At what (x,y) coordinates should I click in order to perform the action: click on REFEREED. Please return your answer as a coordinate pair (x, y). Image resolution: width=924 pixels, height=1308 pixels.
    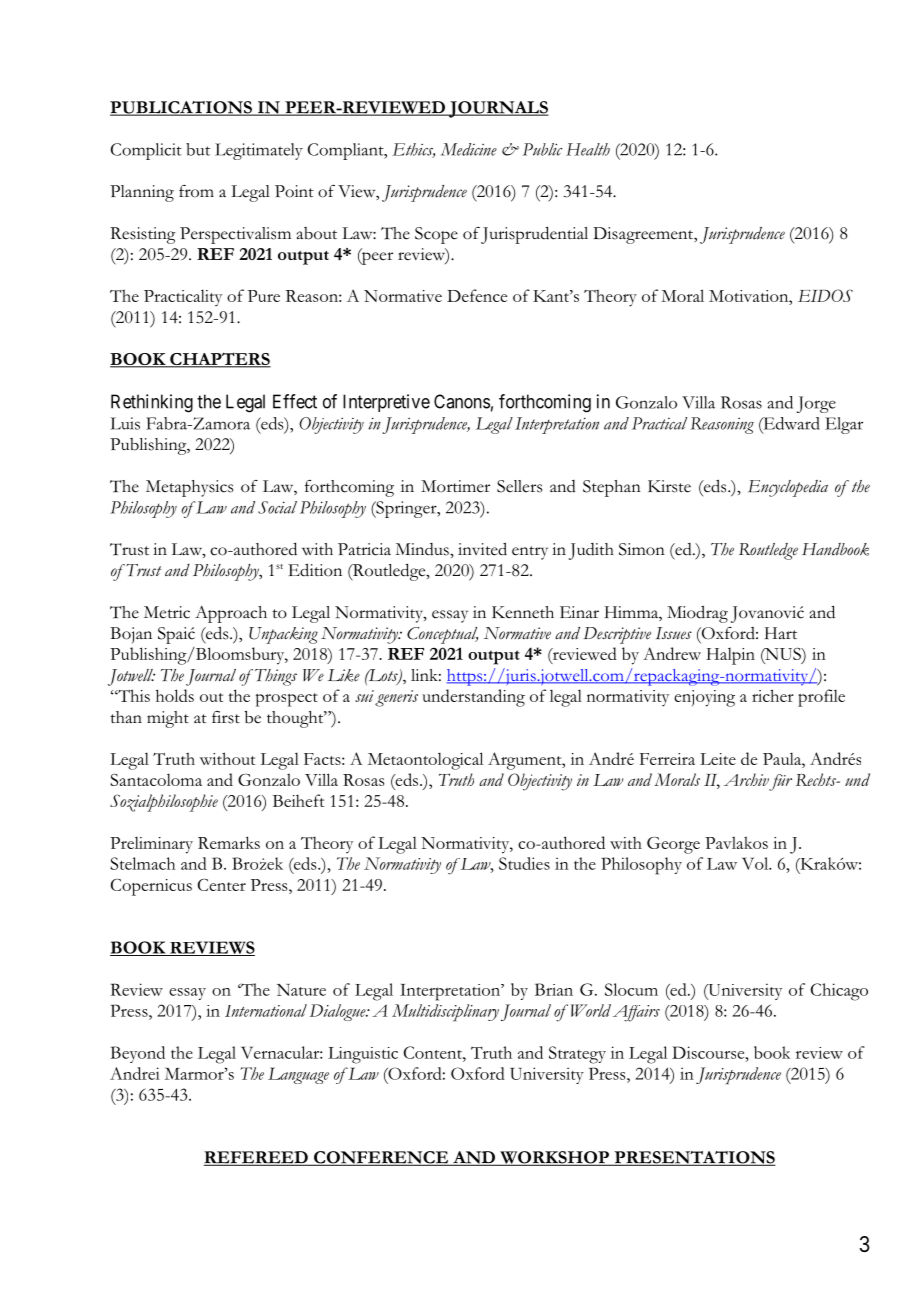
    Looking at the image, I should click on (257, 1158).
